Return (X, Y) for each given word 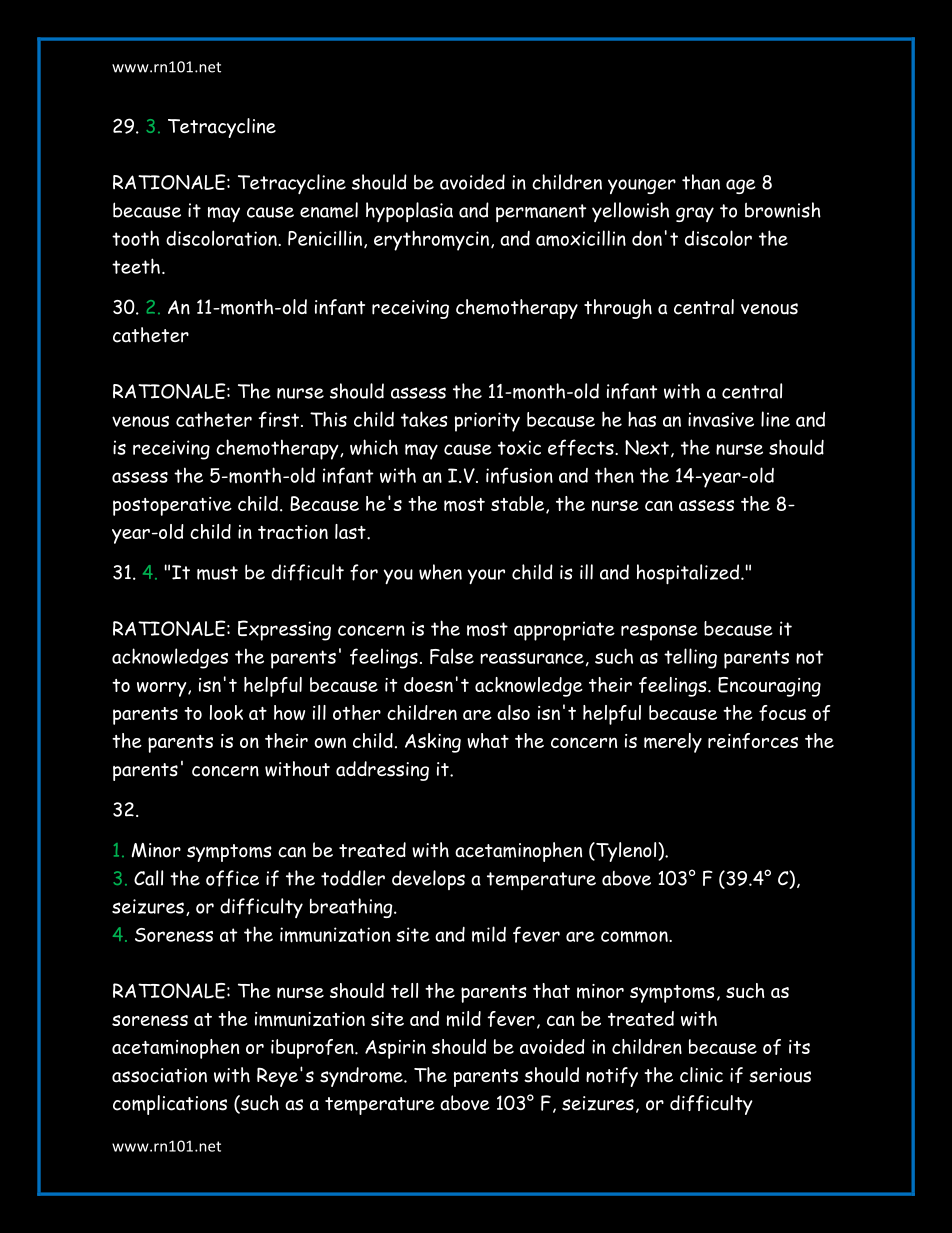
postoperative (172, 506)
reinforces (753, 741)
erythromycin (431, 240)
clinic (701, 1075)
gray (695, 214)
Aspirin (395, 1049)
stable (519, 505)
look (226, 712)
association (159, 1075)
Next (647, 447)
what (488, 740)
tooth (135, 238)
